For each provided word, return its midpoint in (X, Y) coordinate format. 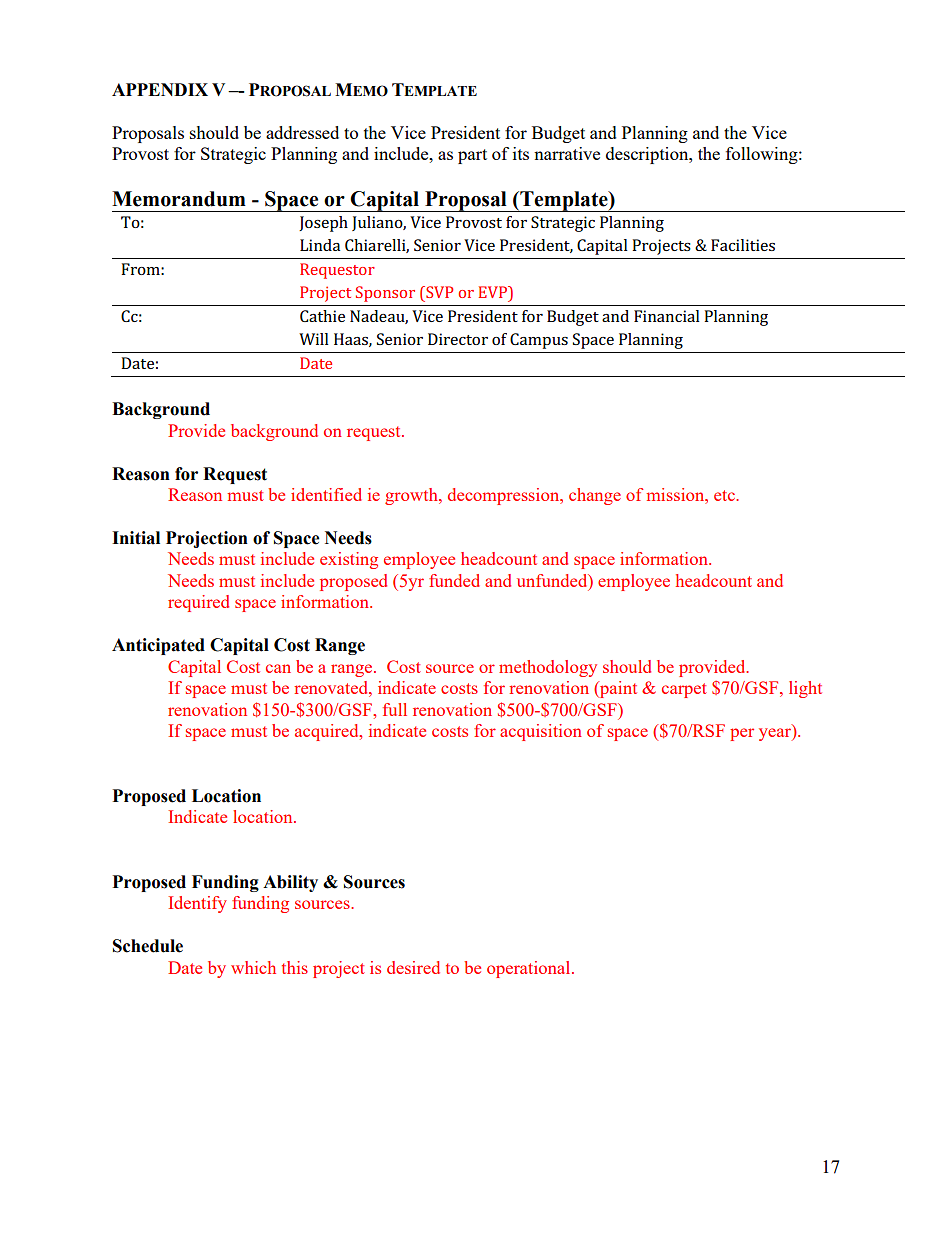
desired (413, 967)
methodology (548, 668)
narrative (567, 153)
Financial (667, 316)
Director (458, 339)
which (253, 967)
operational (530, 969)
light (805, 689)
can (278, 668)
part (472, 156)
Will (314, 339)
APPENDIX (160, 89)
